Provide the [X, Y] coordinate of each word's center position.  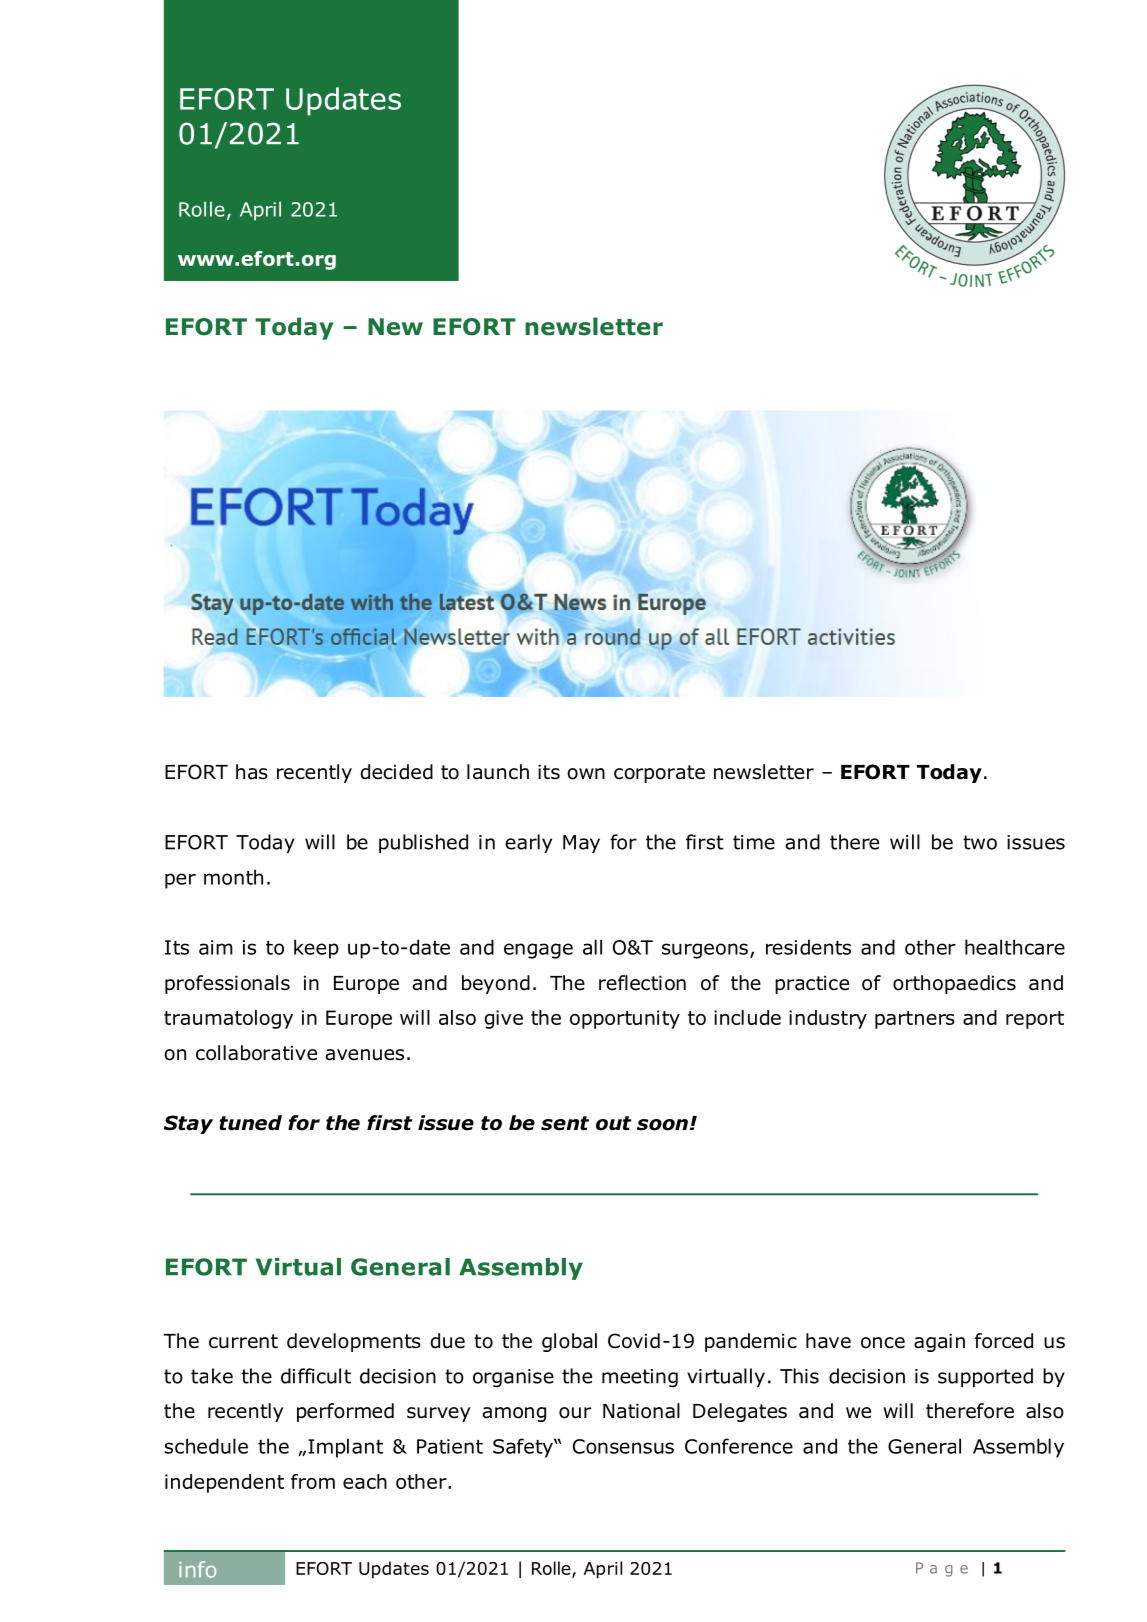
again [939, 1342]
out [614, 1123]
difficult [316, 1376]
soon [662, 1125]
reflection [642, 983]
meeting [640, 1378]
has [252, 772]
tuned [250, 1123]
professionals [227, 984]
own [586, 774]
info [197, 1569]
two [980, 842]
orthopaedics [954, 984]
